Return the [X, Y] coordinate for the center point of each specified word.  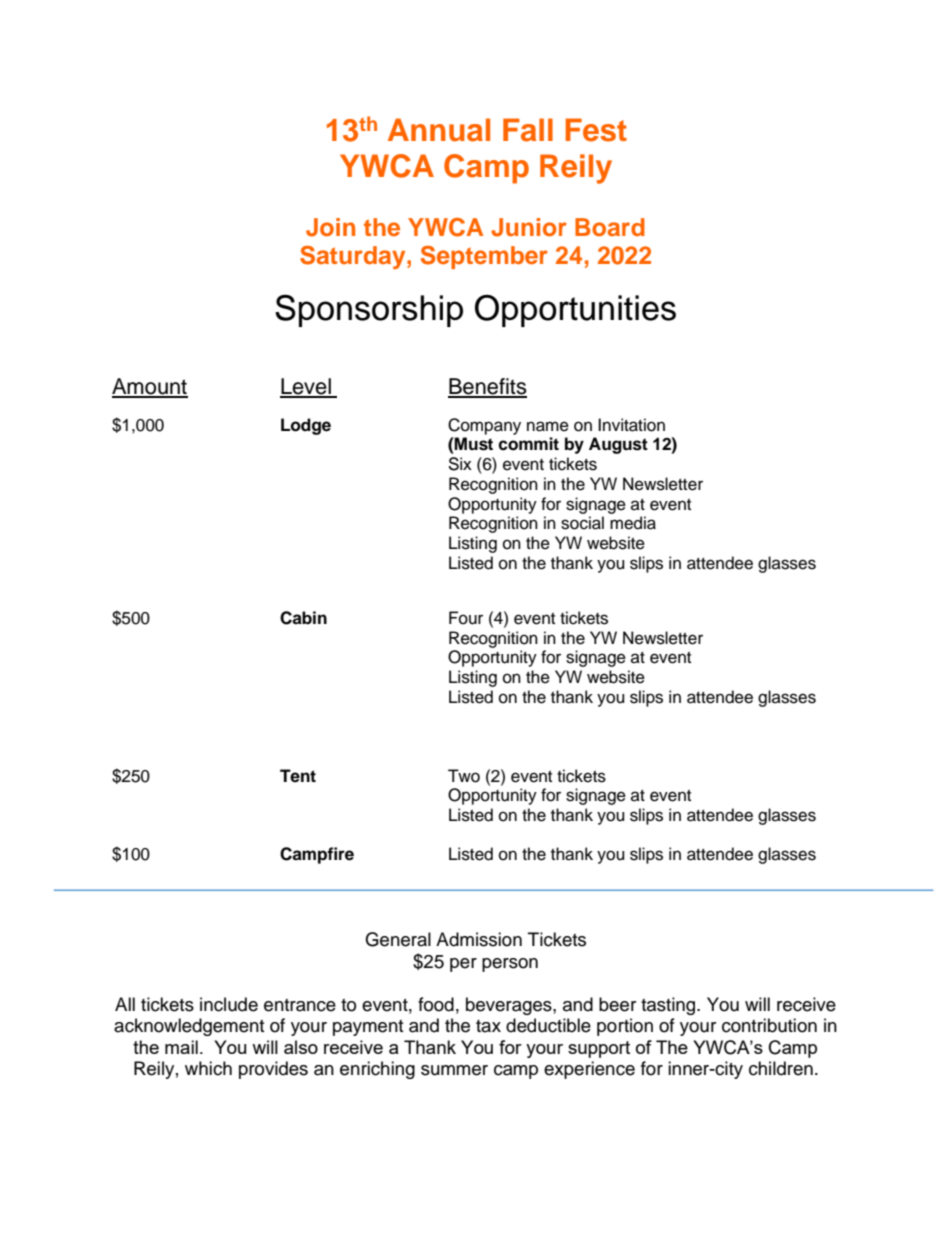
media [633, 523]
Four [466, 618]
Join [330, 227]
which [208, 1068]
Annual [439, 130]
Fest [596, 130]
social [582, 523]
